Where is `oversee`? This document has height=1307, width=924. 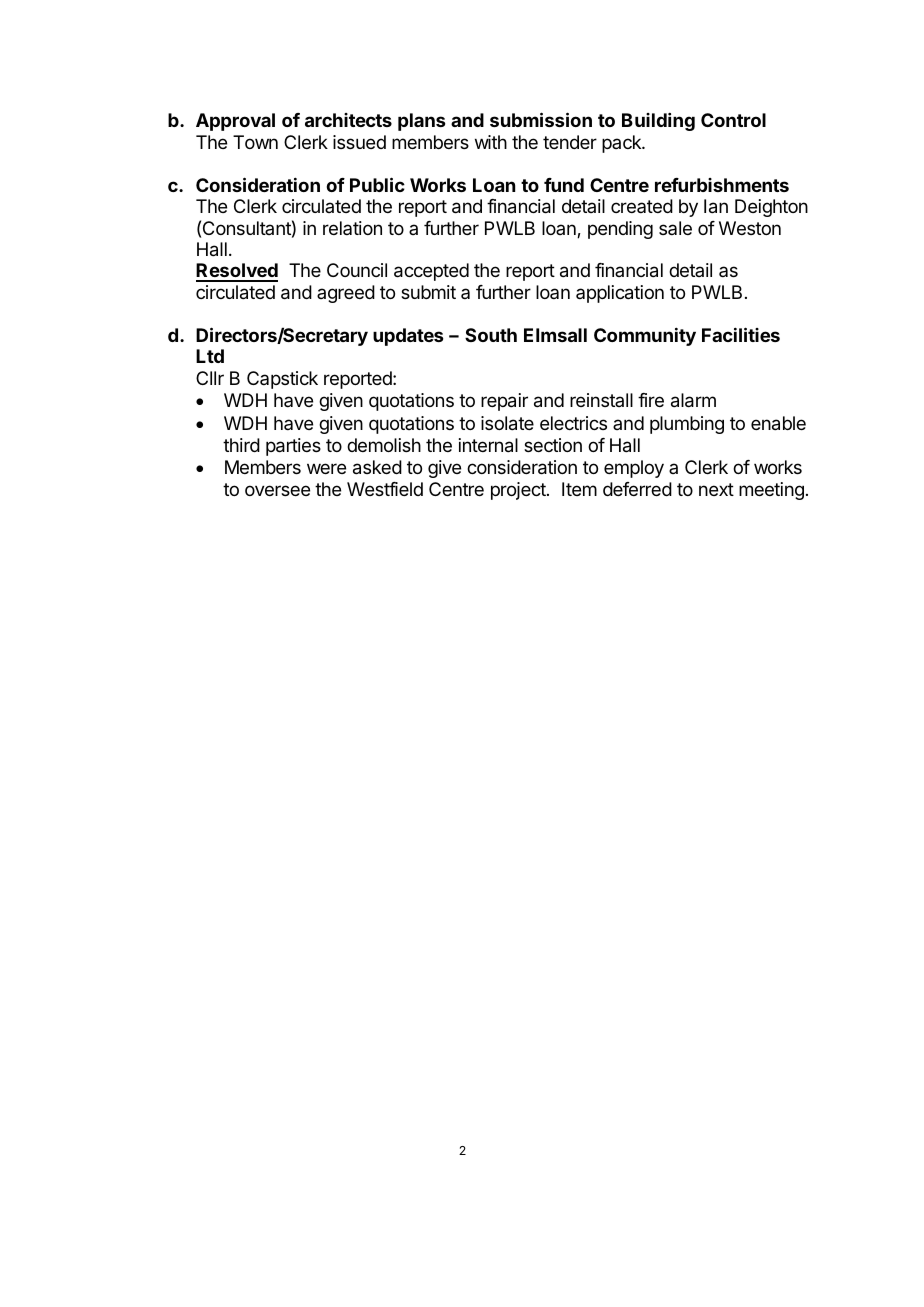 oversee is located at coordinates (277, 490).
